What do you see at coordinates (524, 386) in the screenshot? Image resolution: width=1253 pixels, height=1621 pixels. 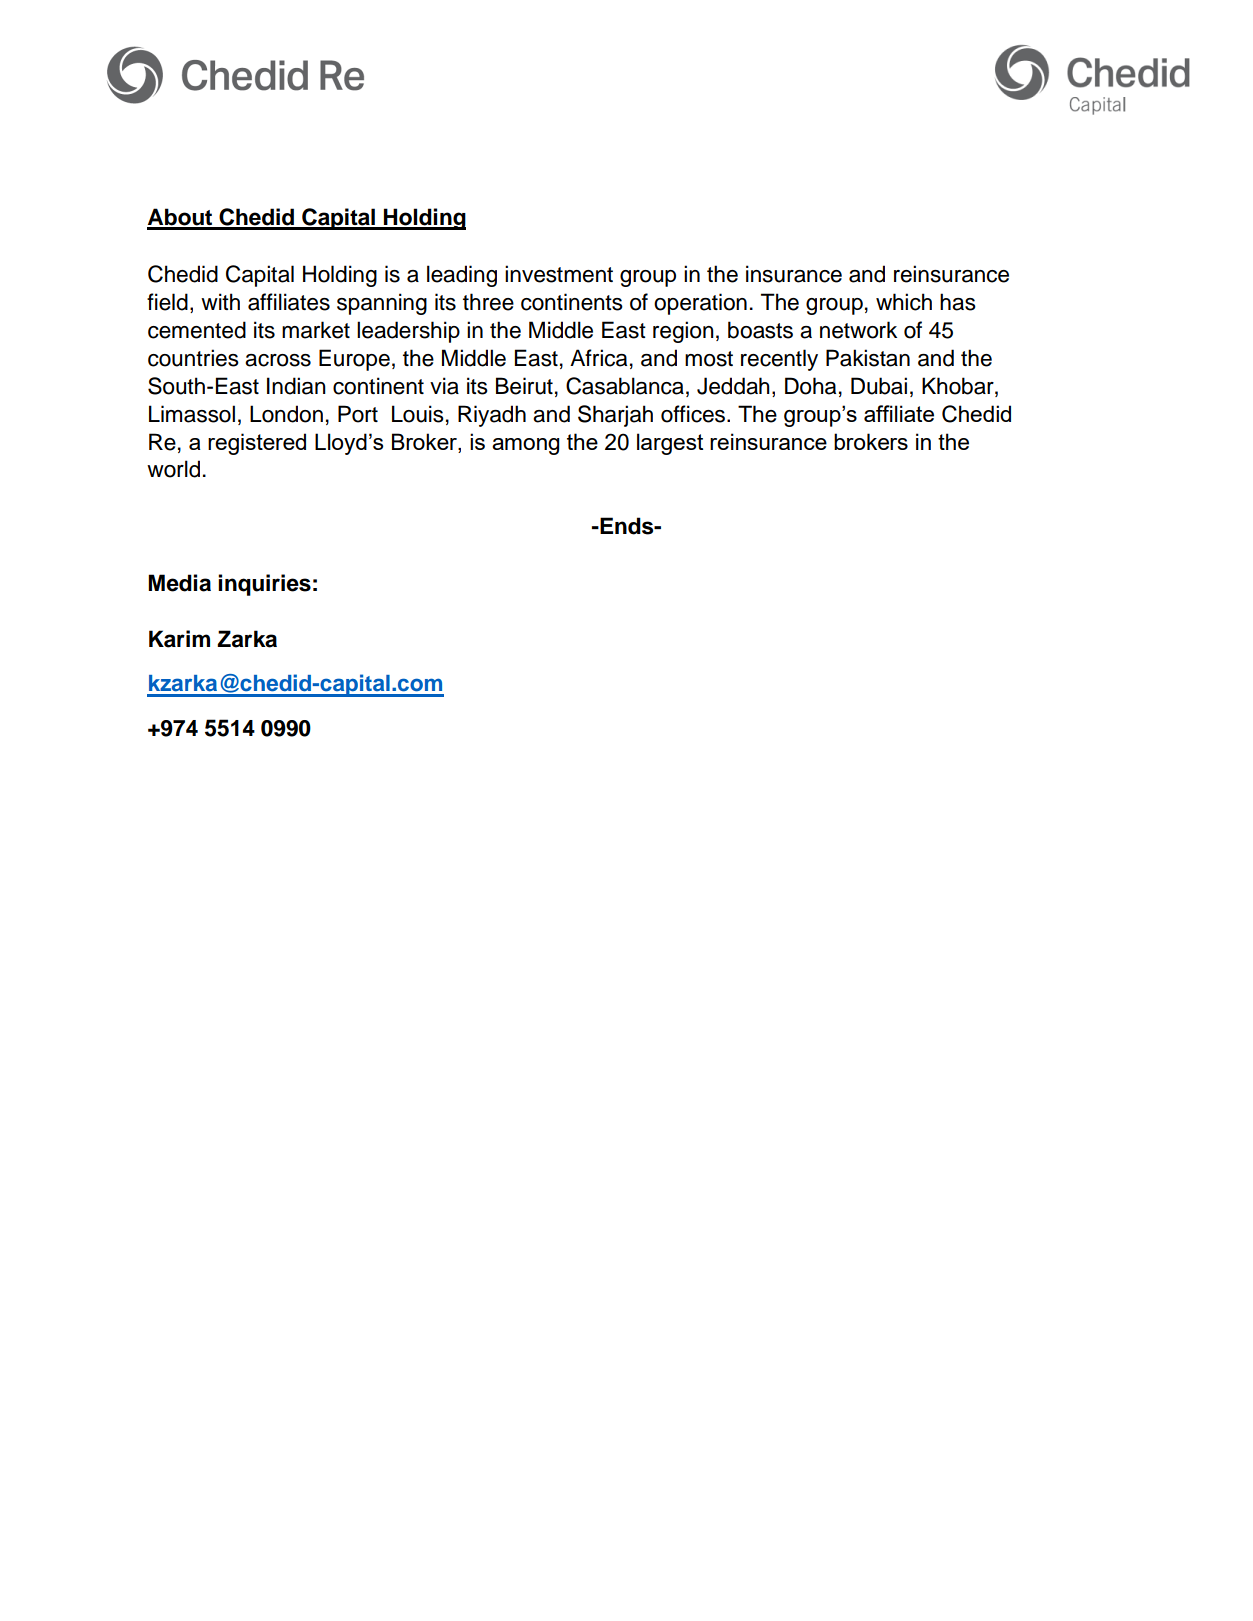 I see `Beirut` at bounding box center [524, 386].
